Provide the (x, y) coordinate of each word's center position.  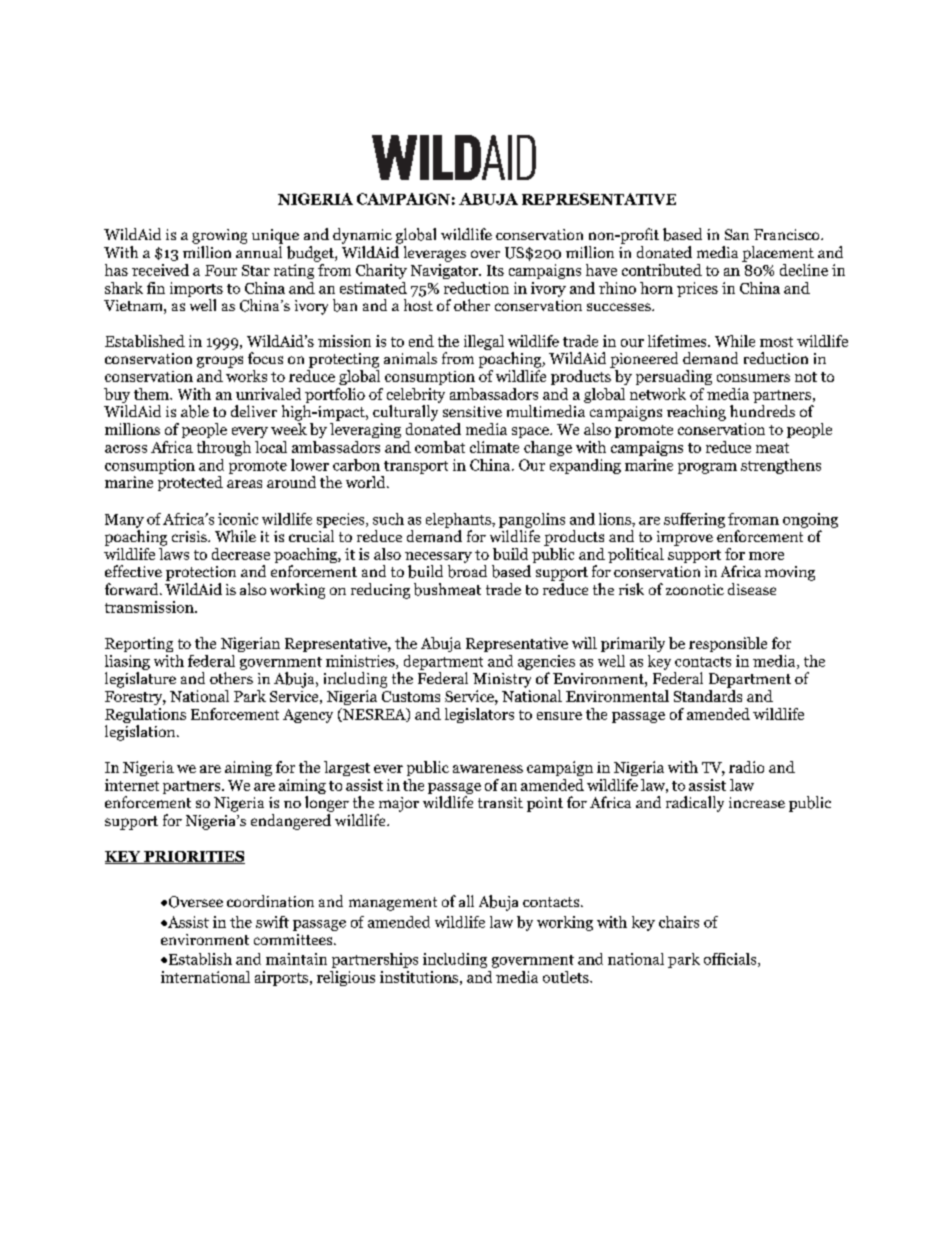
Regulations (145, 717)
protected (190, 483)
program (707, 468)
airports (281, 978)
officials (731, 960)
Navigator (446, 271)
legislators (479, 715)
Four (221, 270)
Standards (708, 696)
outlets (567, 977)
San (737, 234)
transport (416, 467)
